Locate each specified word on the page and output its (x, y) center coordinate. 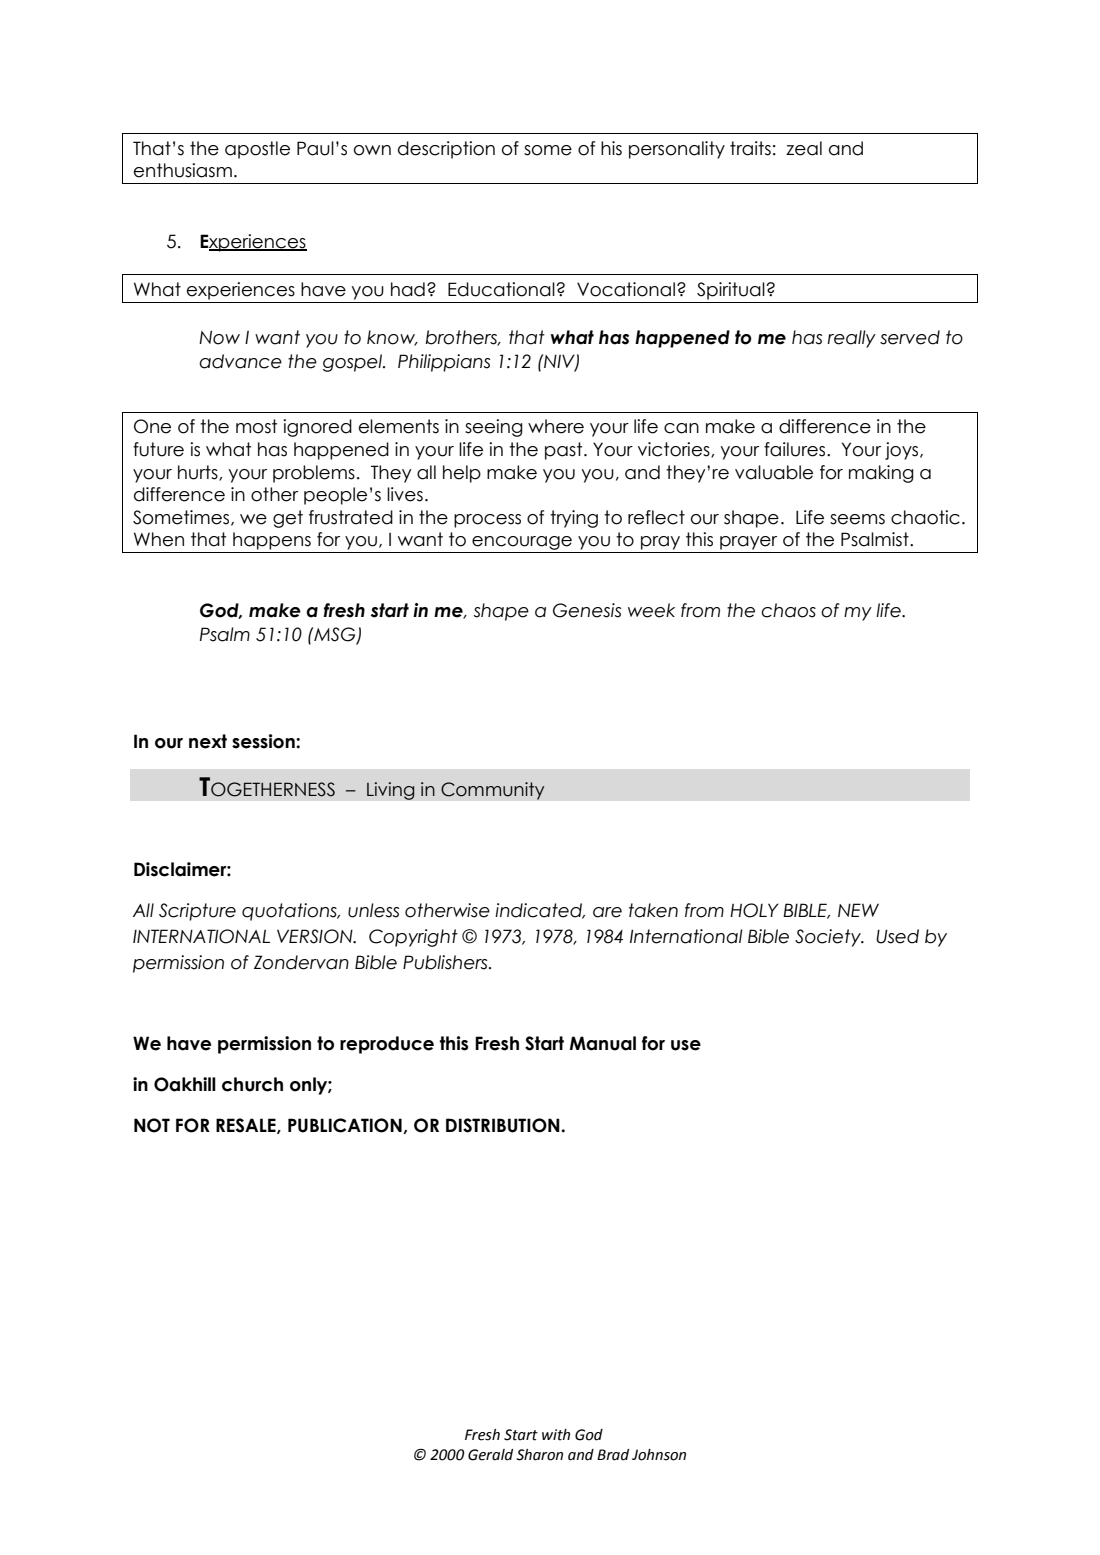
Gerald (490, 1455)
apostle (257, 150)
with (556, 1435)
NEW (858, 910)
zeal (804, 148)
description (446, 150)
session (264, 741)
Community (493, 791)
